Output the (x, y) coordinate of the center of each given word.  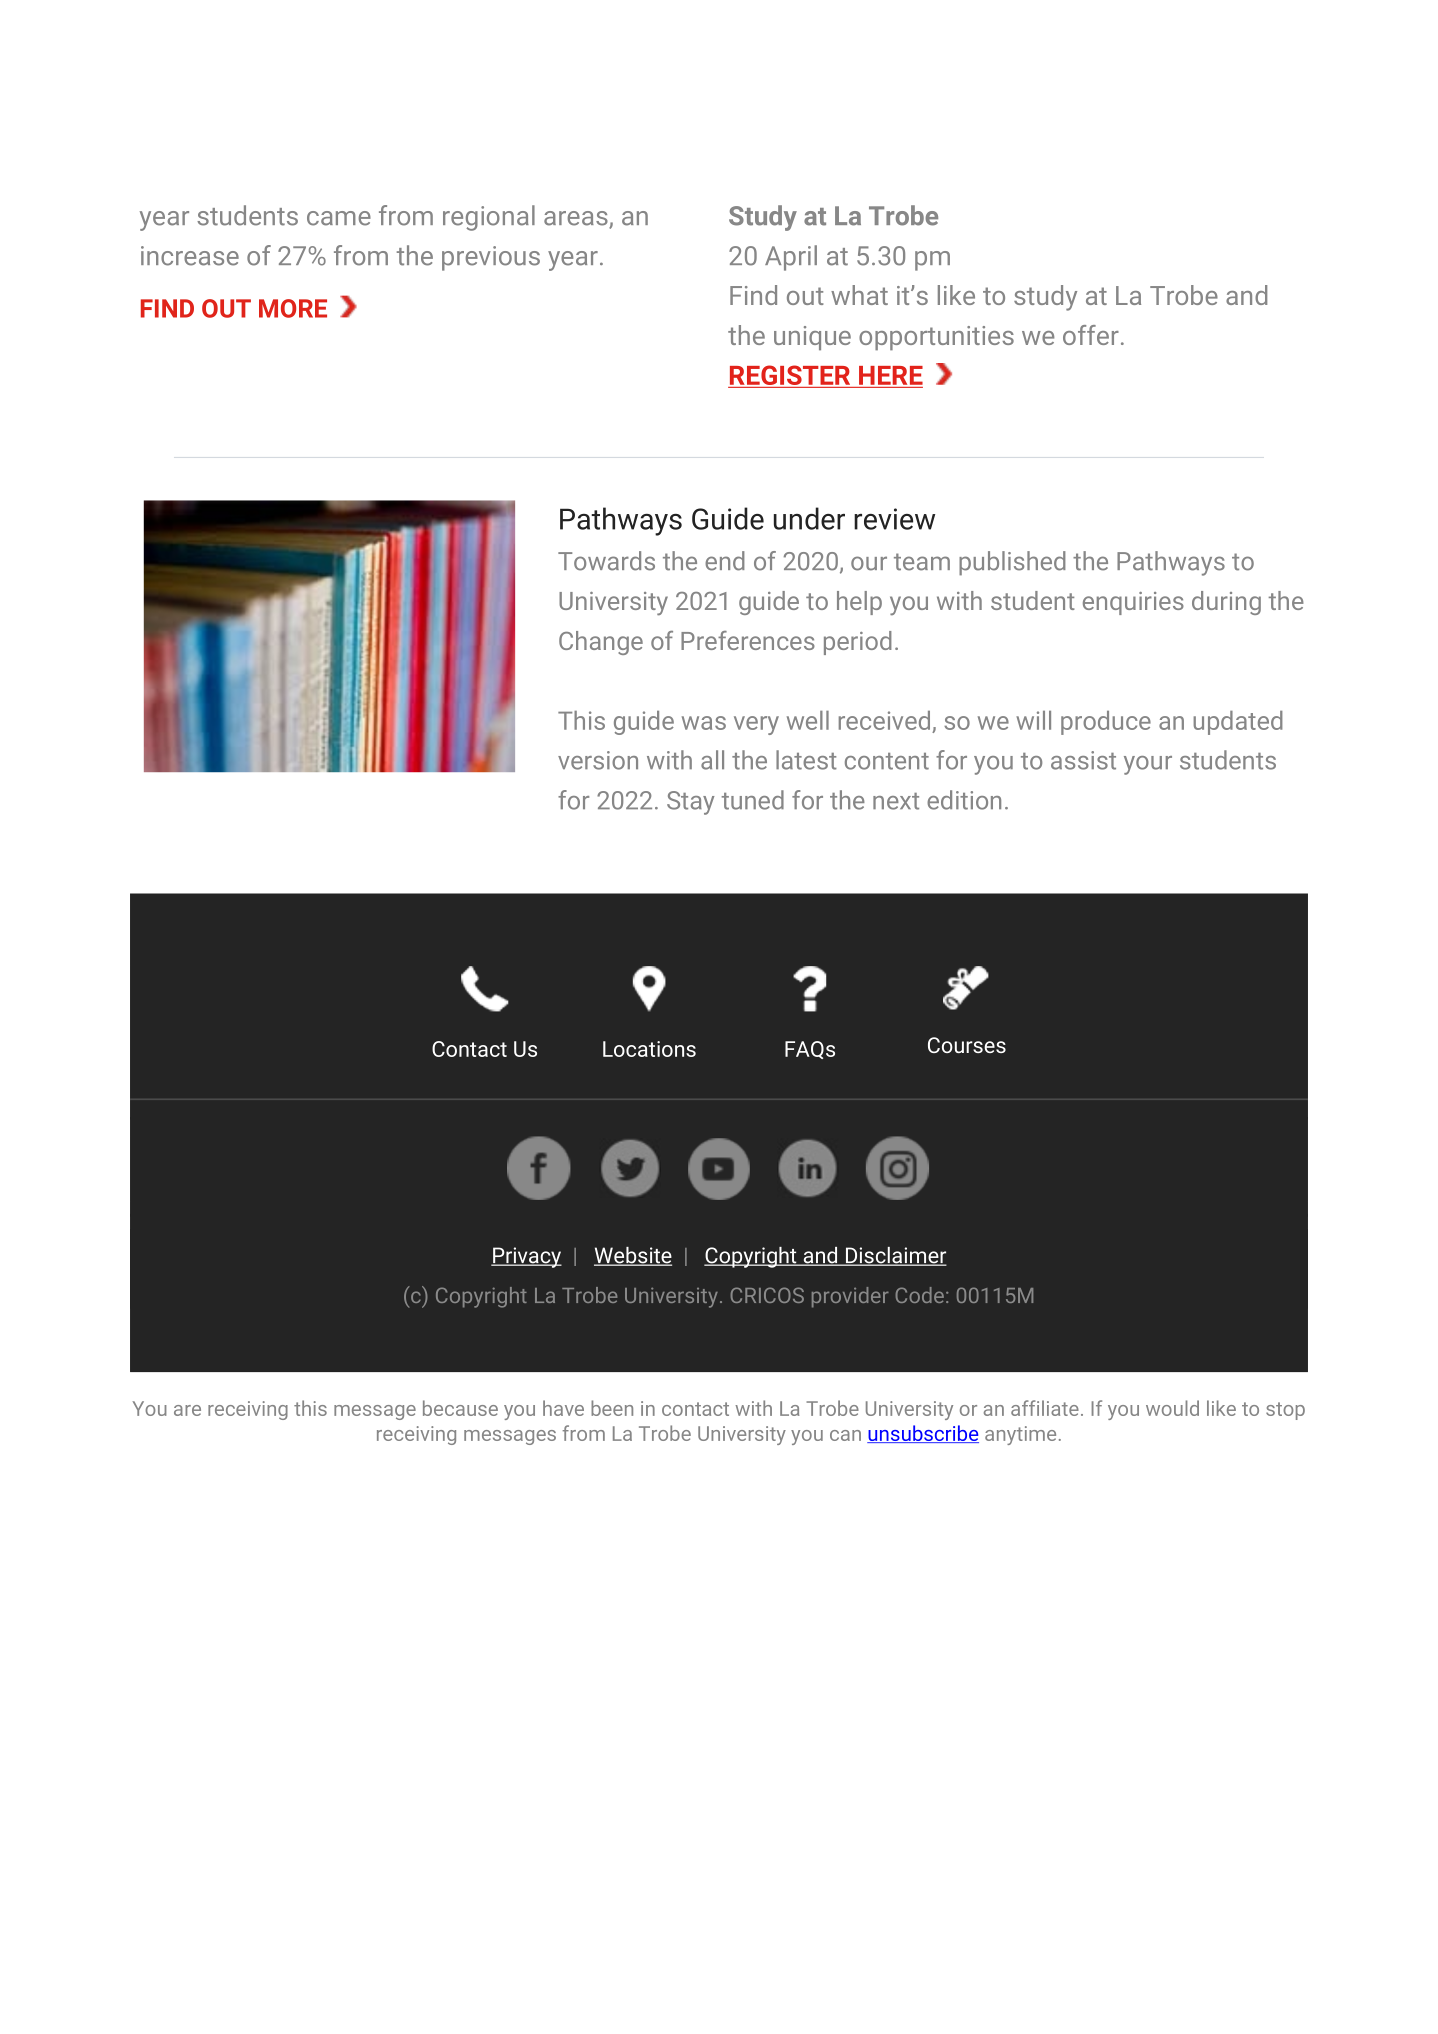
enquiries (1133, 603)
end (725, 561)
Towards (606, 561)
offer (1091, 335)
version (598, 760)
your (1148, 765)
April (791, 258)
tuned (753, 800)
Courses (967, 1045)
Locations (649, 1049)
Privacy (526, 1257)
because (460, 1408)
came (339, 218)
